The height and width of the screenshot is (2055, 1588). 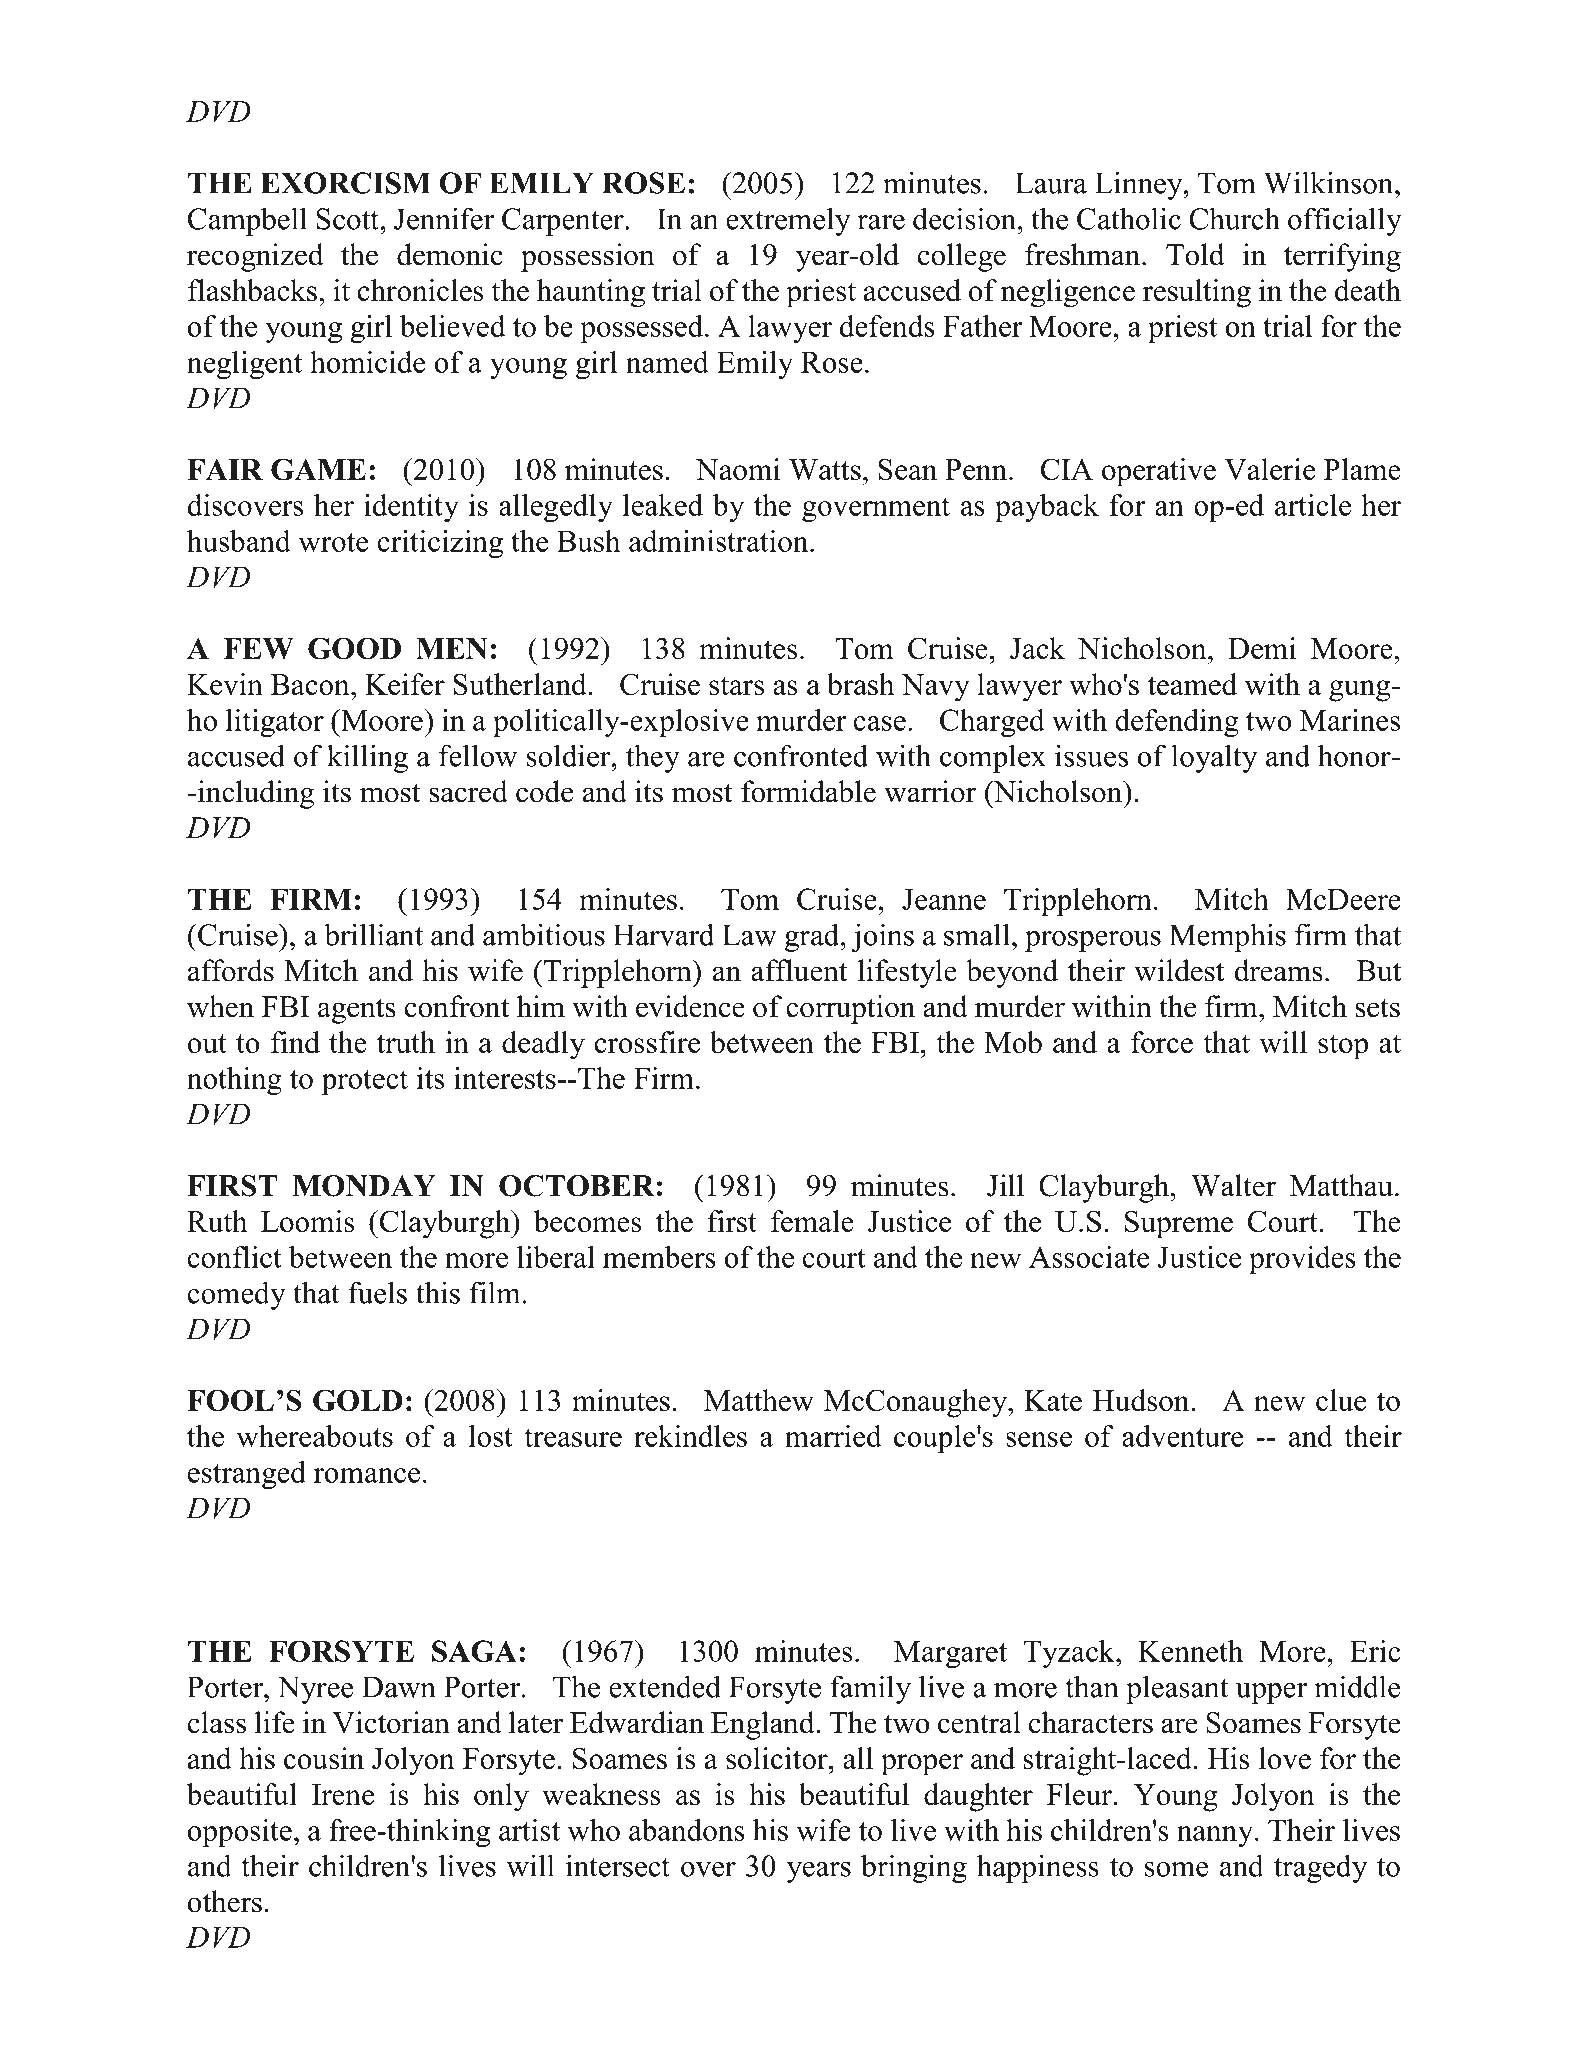 I want to click on extremely, so click(x=788, y=221).
